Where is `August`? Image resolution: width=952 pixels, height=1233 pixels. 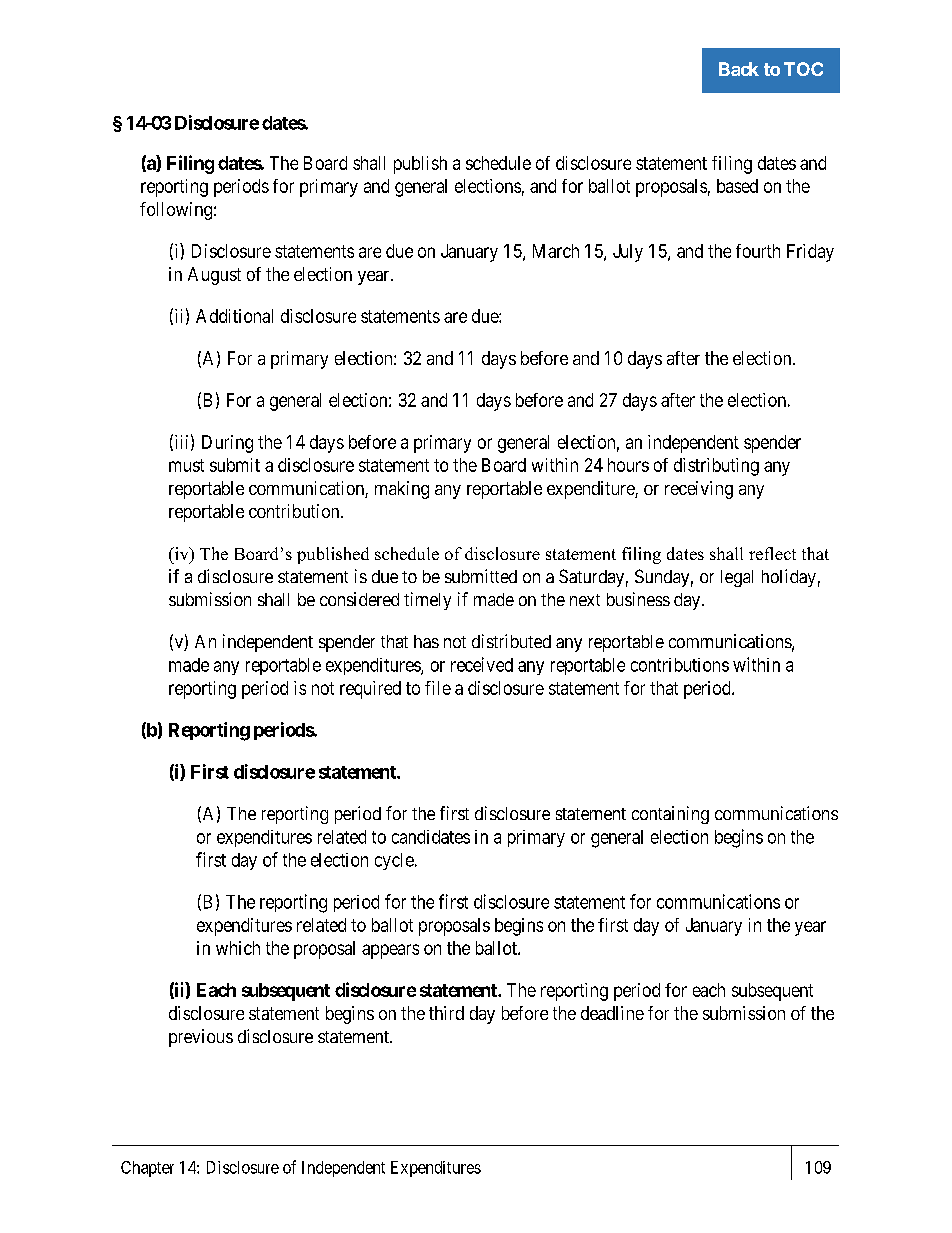 August is located at coordinates (214, 276).
